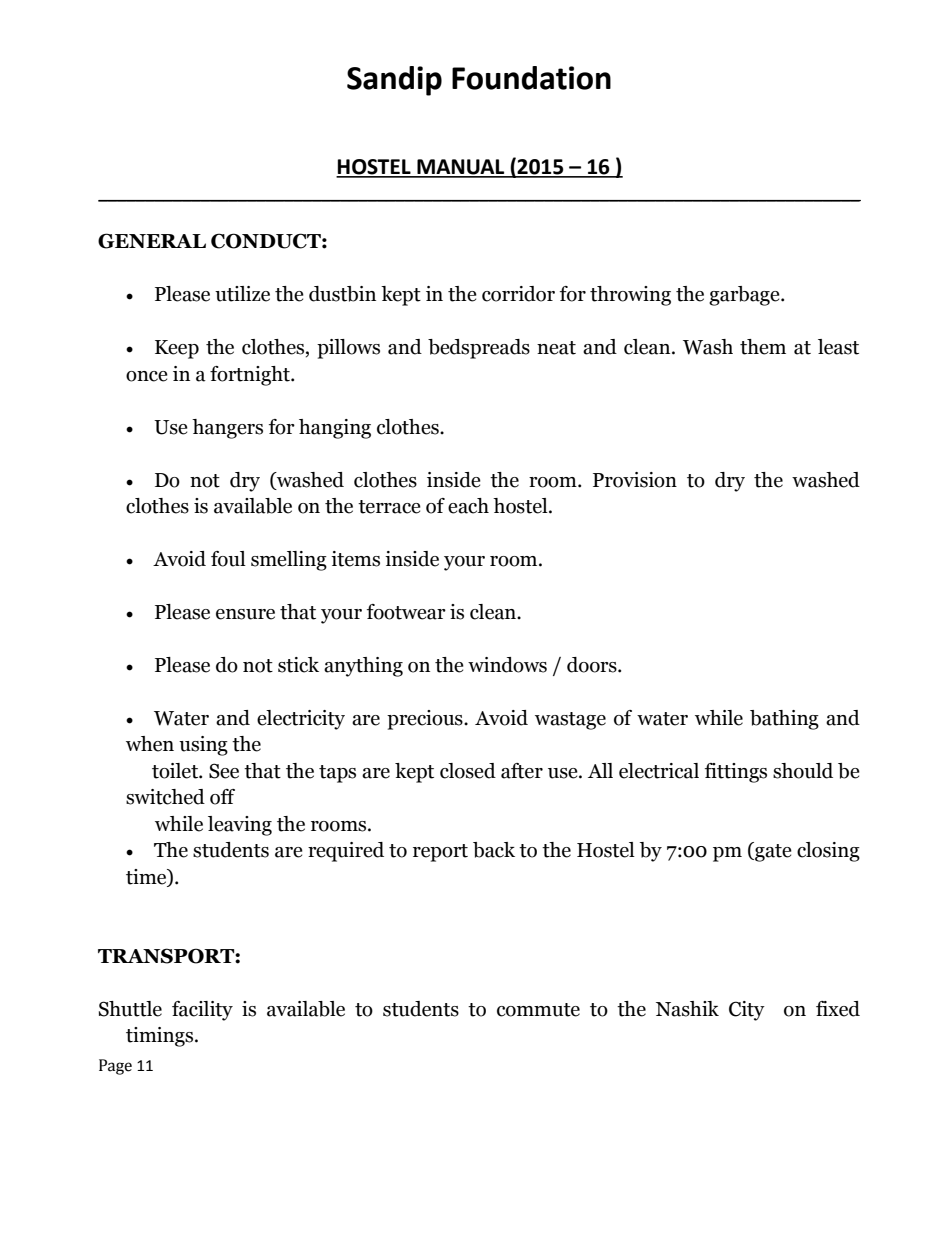 This document has width=952, height=1233. Describe the element at coordinates (203, 746) in the document. I see `using` at that location.
